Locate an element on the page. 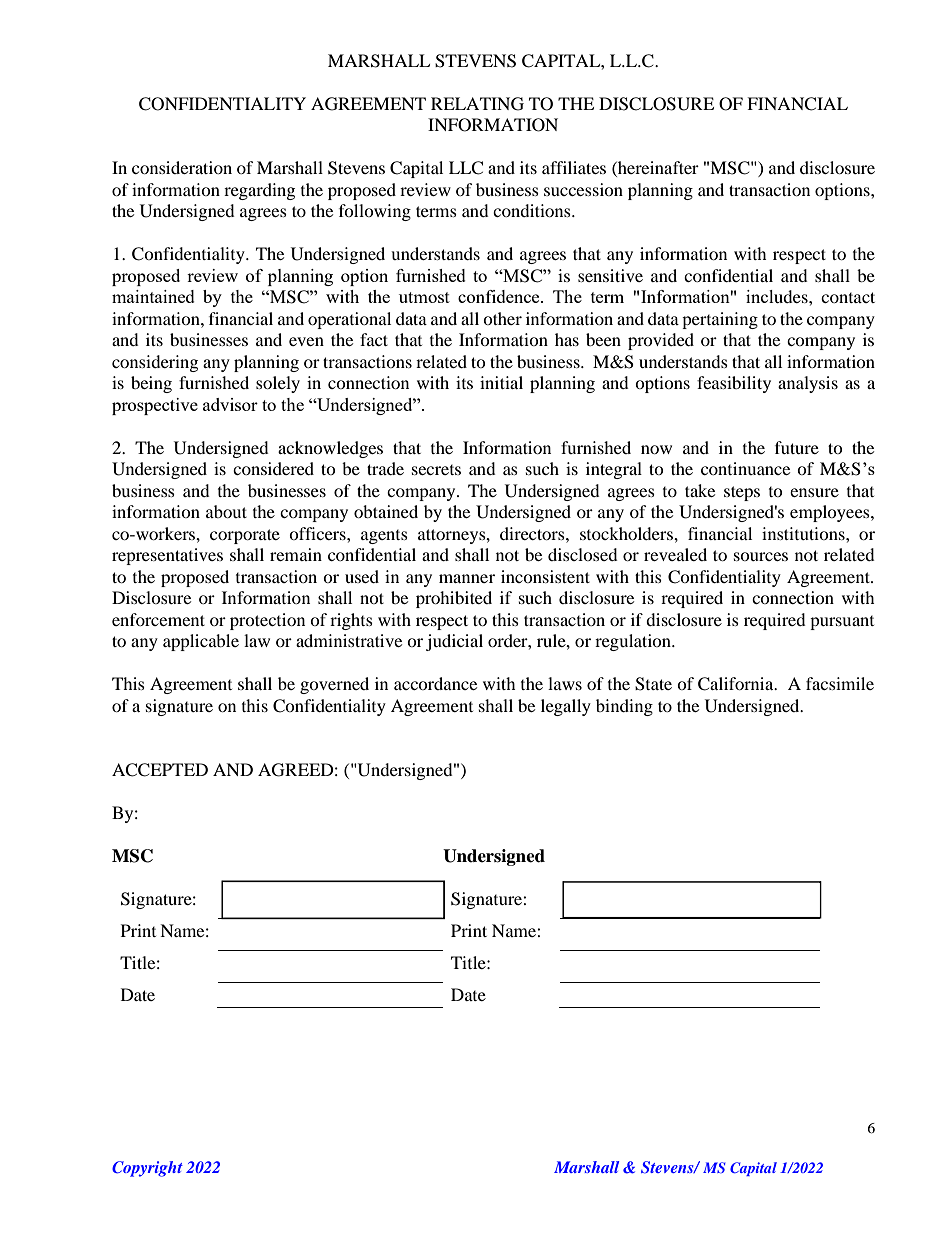  California is located at coordinates (737, 684).
